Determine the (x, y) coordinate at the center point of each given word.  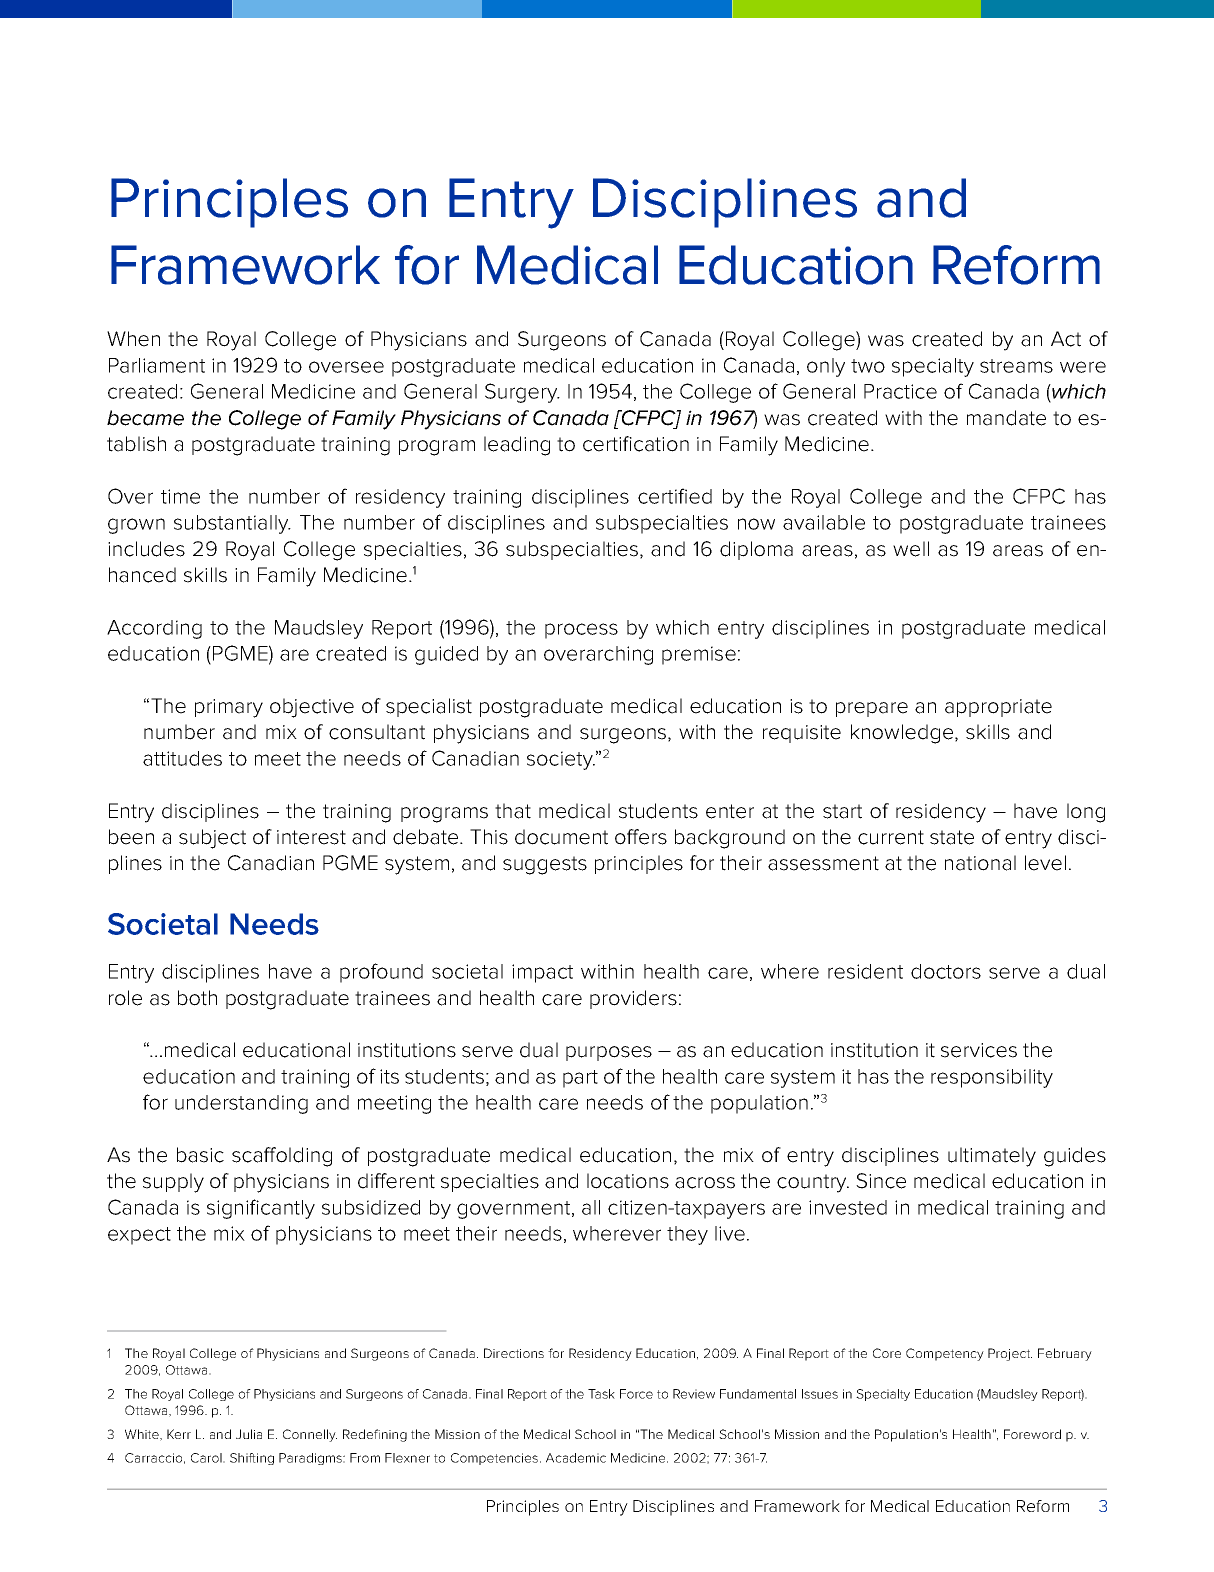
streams (1016, 366)
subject (212, 839)
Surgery (522, 393)
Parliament (157, 365)
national (980, 863)
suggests (545, 865)
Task (601, 1394)
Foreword (1032, 1434)
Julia (249, 1434)
